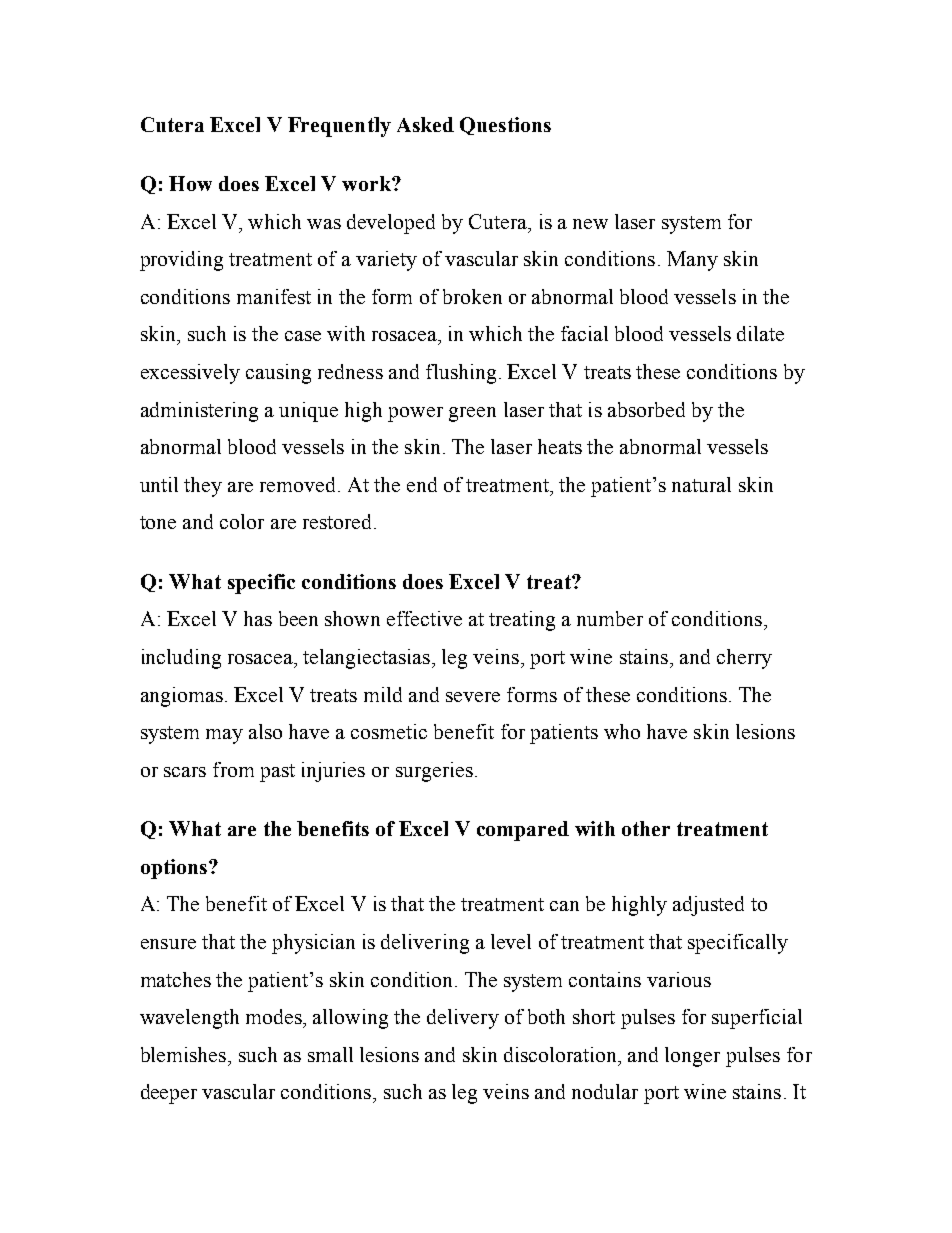 This screenshot has width=952, height=1233. I want to click on new, so click(590, 224).
